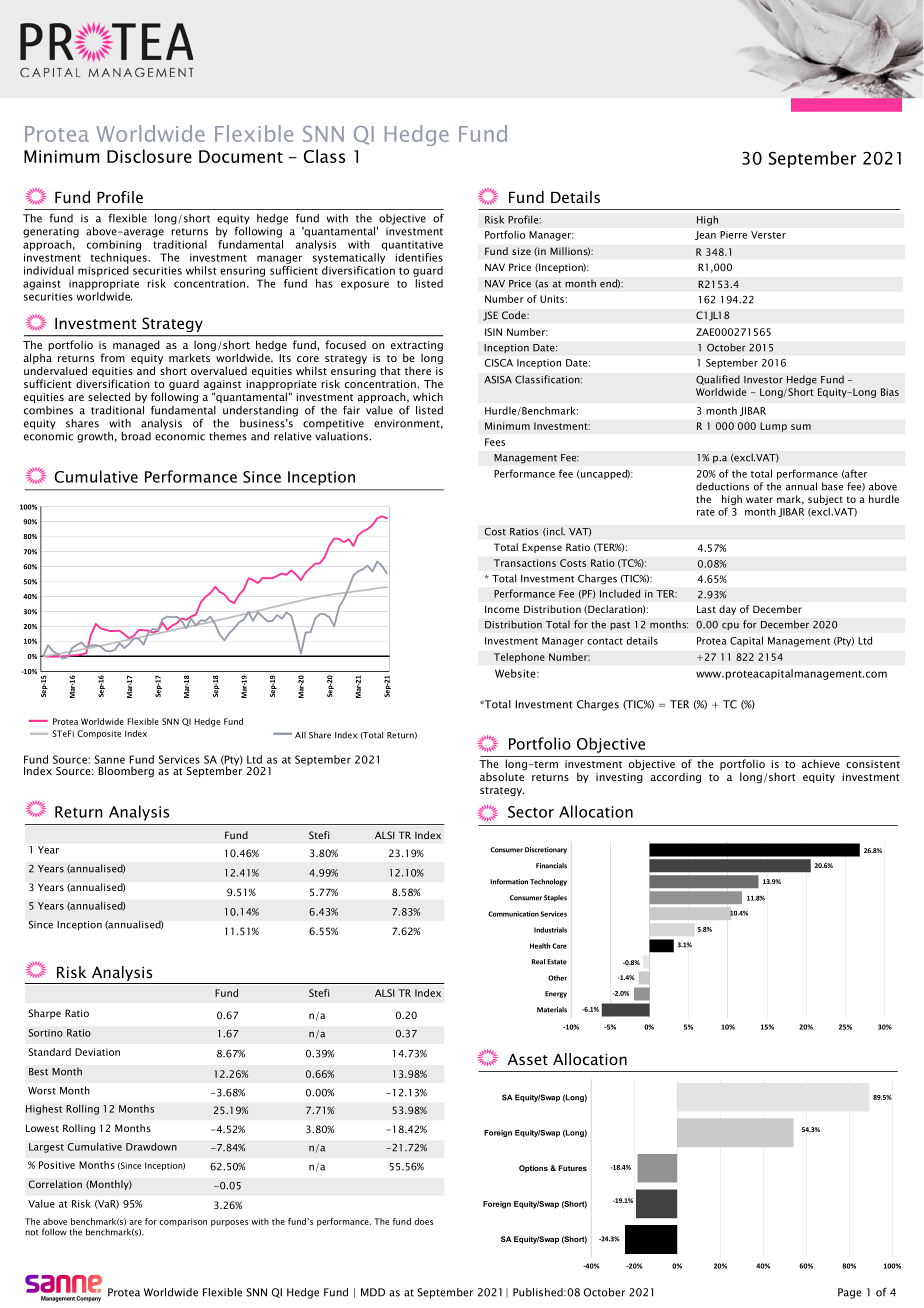  Describe the element at coordinates (733, 235) in the screenshot. I see `Pierre` at that location.
